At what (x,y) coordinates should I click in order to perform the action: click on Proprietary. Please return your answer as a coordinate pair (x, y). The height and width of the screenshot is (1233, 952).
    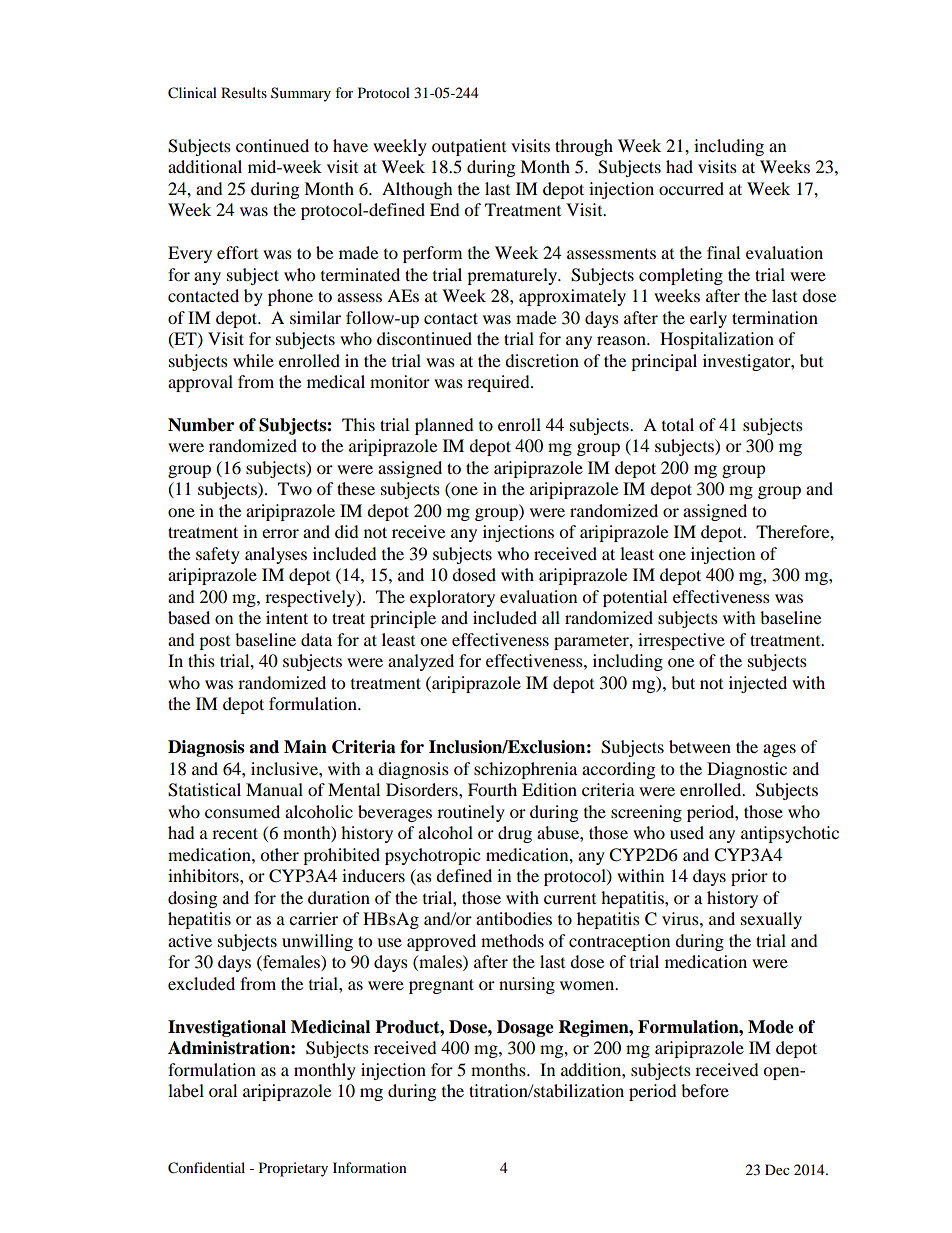
    Looking at the image, I should click on (293, 1169).
